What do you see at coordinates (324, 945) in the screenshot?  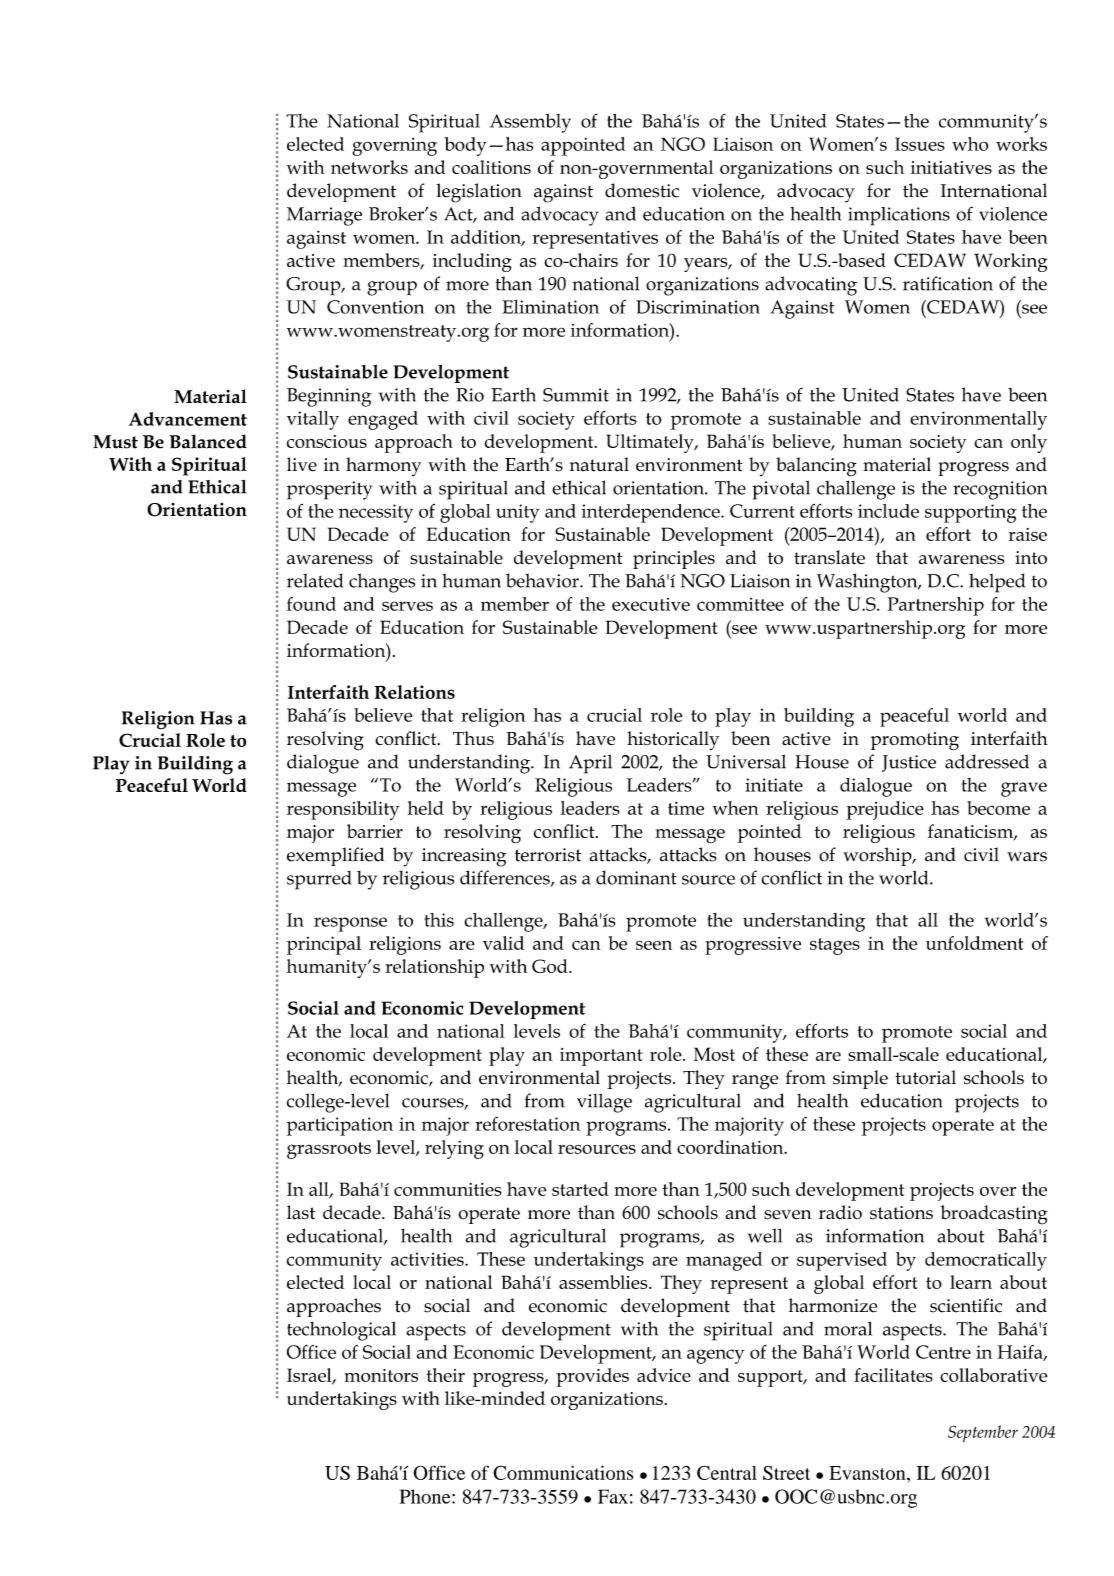 I see `principal` at bounding box center [324, 945].
